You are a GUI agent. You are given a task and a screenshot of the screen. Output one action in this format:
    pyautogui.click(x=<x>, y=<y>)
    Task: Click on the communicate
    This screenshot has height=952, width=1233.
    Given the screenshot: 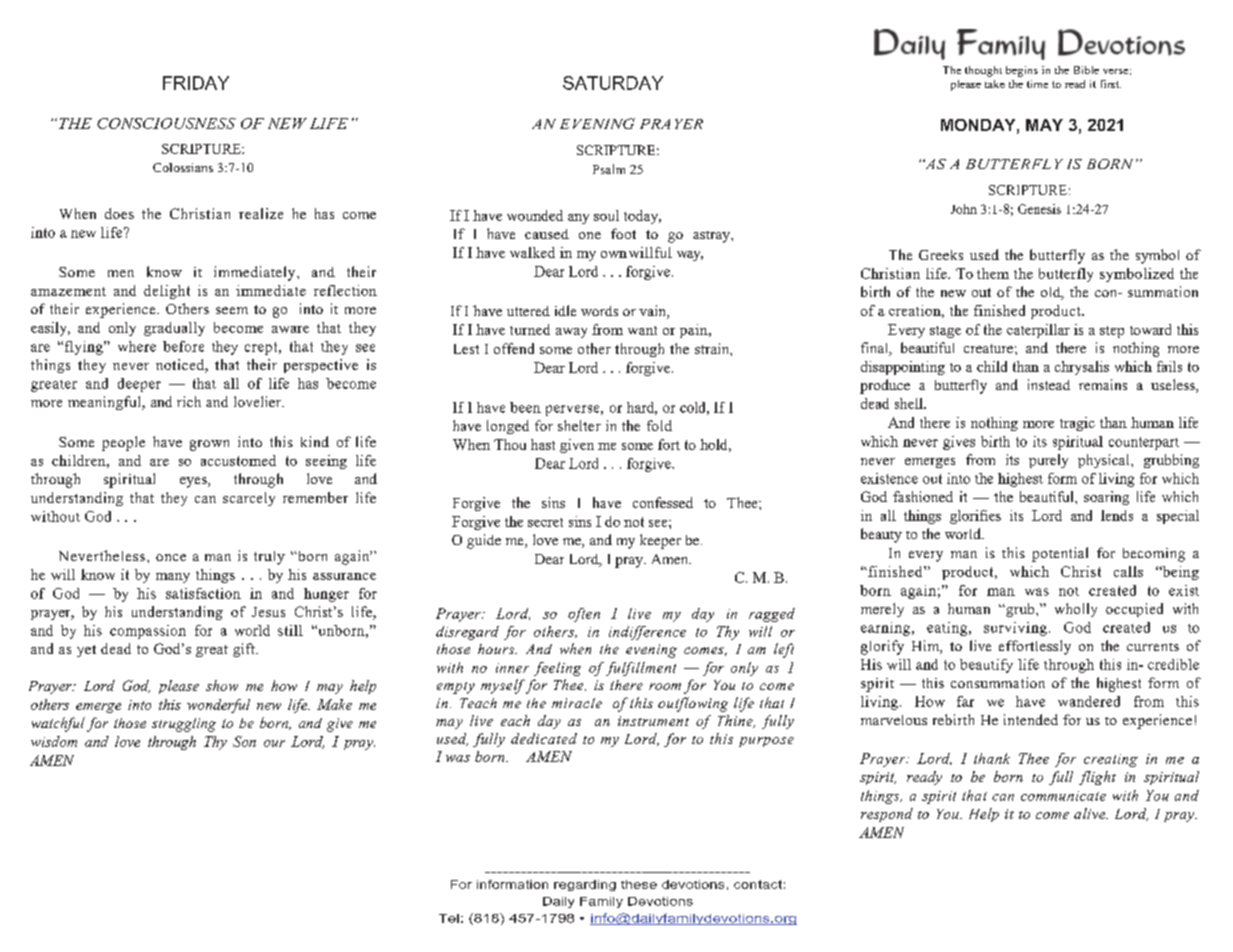 What is the action you would take?
    pyautogui.click(x=1063, y=796)
